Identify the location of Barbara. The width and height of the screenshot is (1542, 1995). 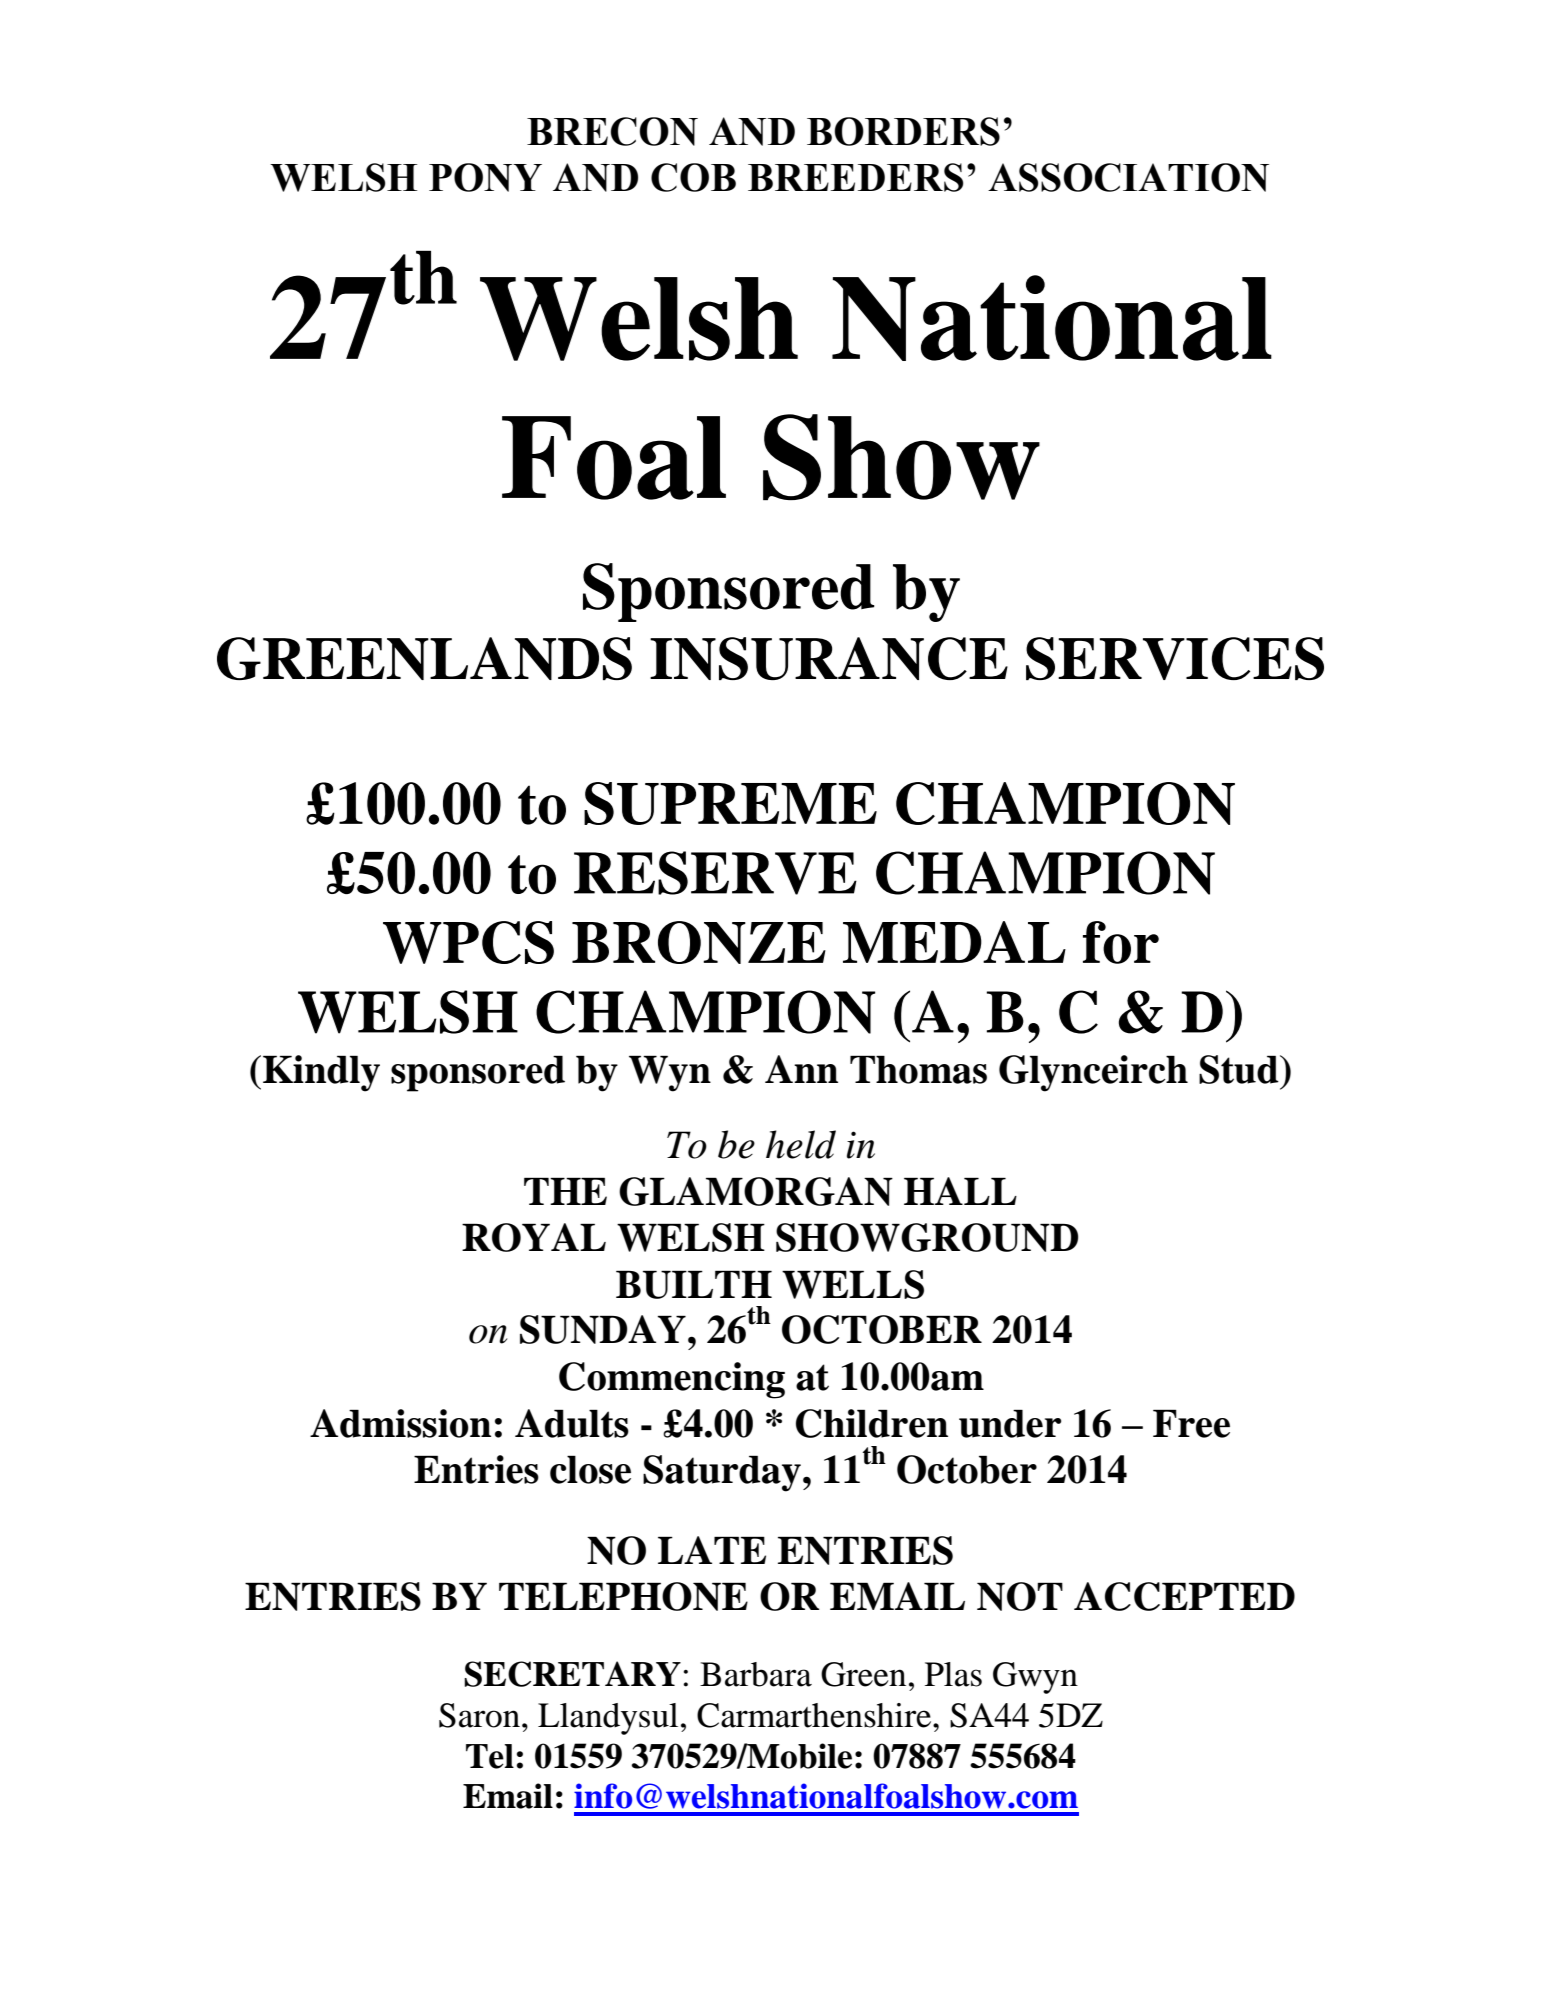
(756, 1674).
